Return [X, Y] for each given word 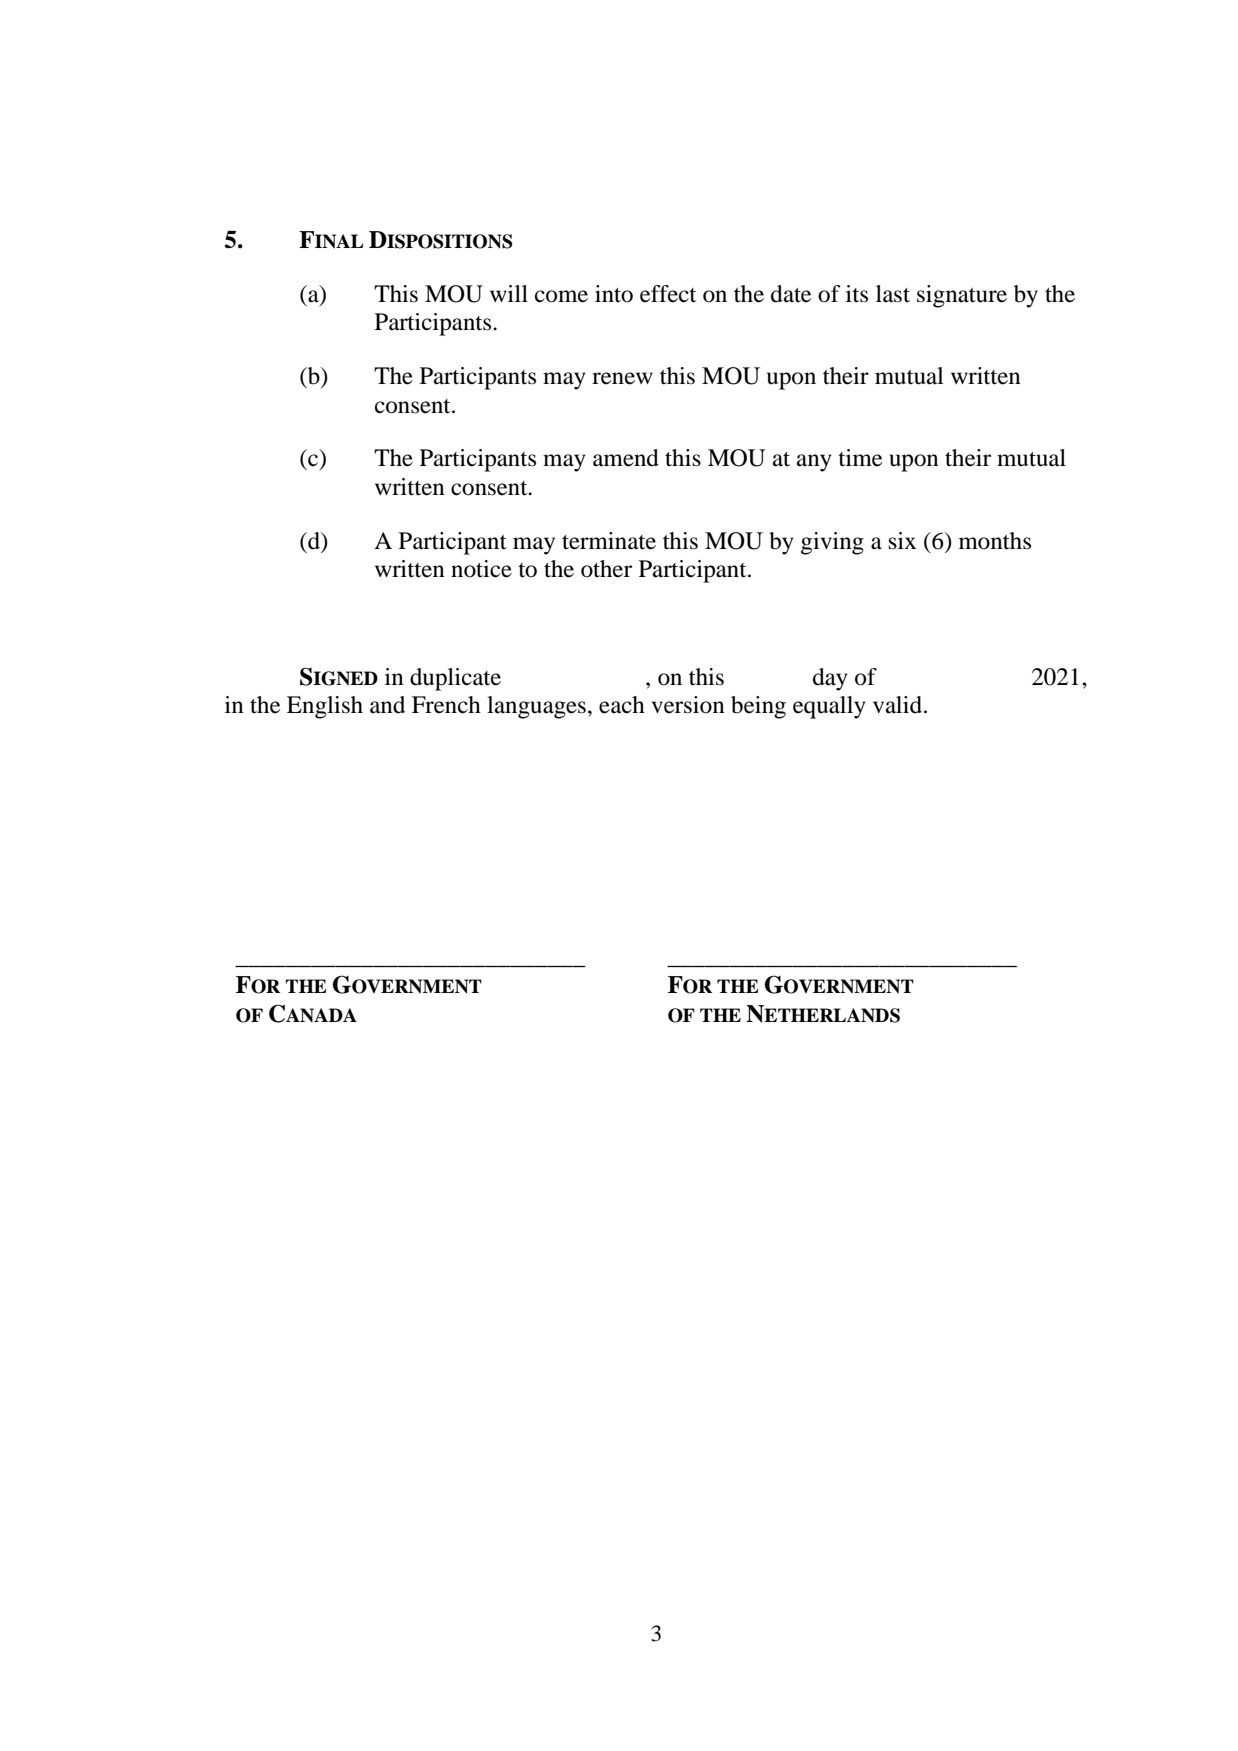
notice [481, 569]
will [509, 293]
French [446, 705]
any [814, 463]
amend [626, 458]
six [902, 541]
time [860, 458]
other [606, 569]
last [893, 294]
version [688, 705]
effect [668, 294]
